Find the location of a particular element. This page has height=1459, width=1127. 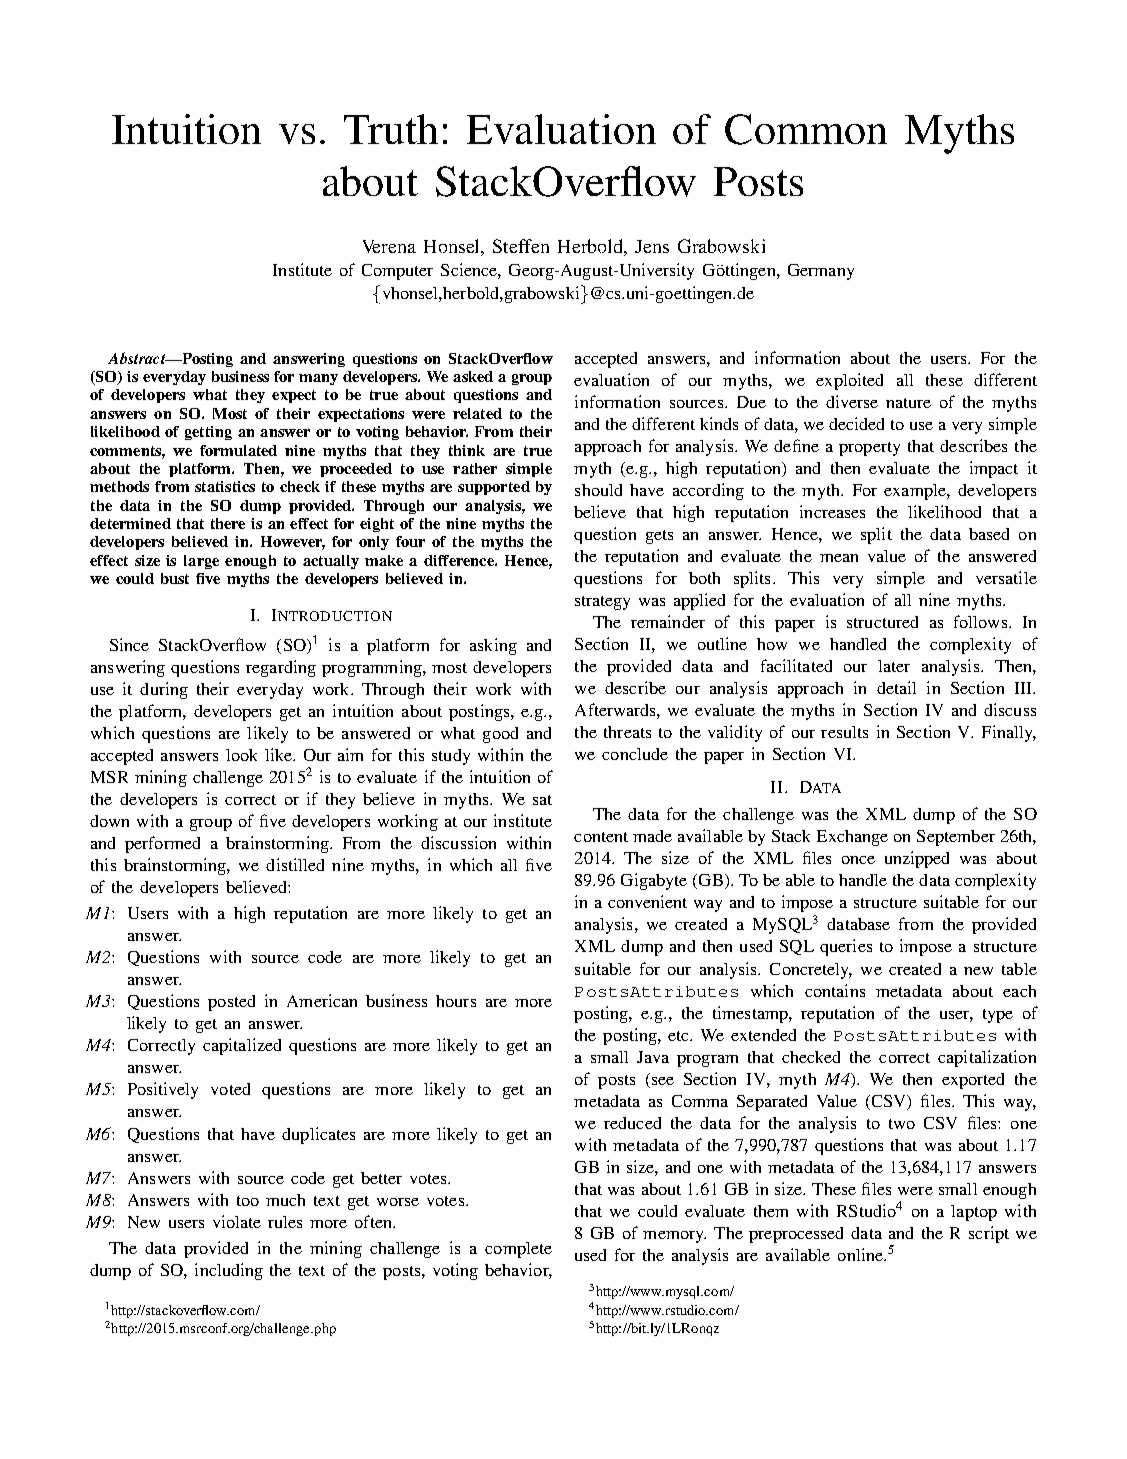

Steffen is located at coordinates (521, 246).
